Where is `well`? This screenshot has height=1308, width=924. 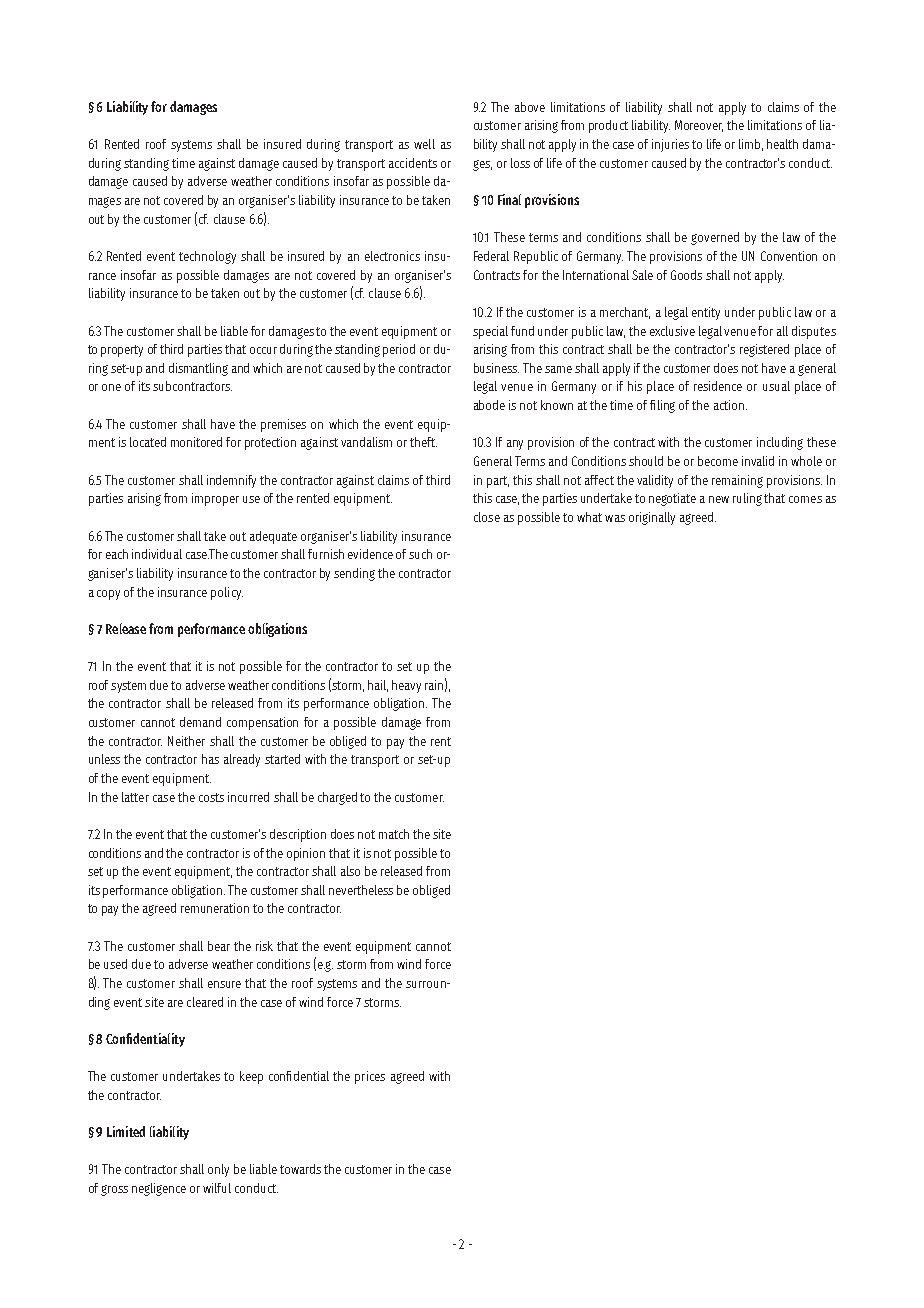
well is located at coordinates (424, 144).
